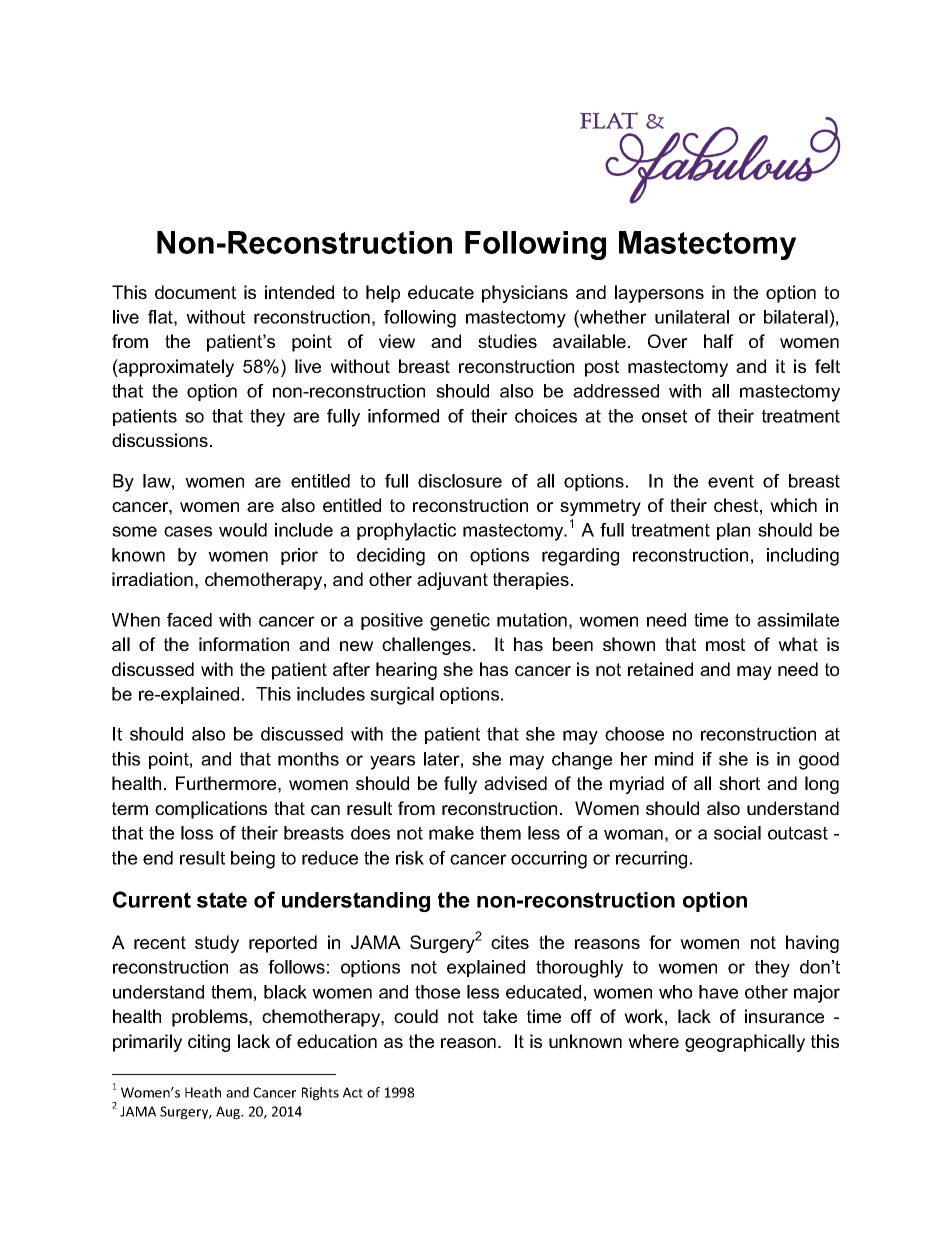 Image resolution: width=952 pixels, height=1233 pixels. What do you see at coordinates (460, 481) in the screenshot?
I see `disclosure` at bounding box center [460, 481].
